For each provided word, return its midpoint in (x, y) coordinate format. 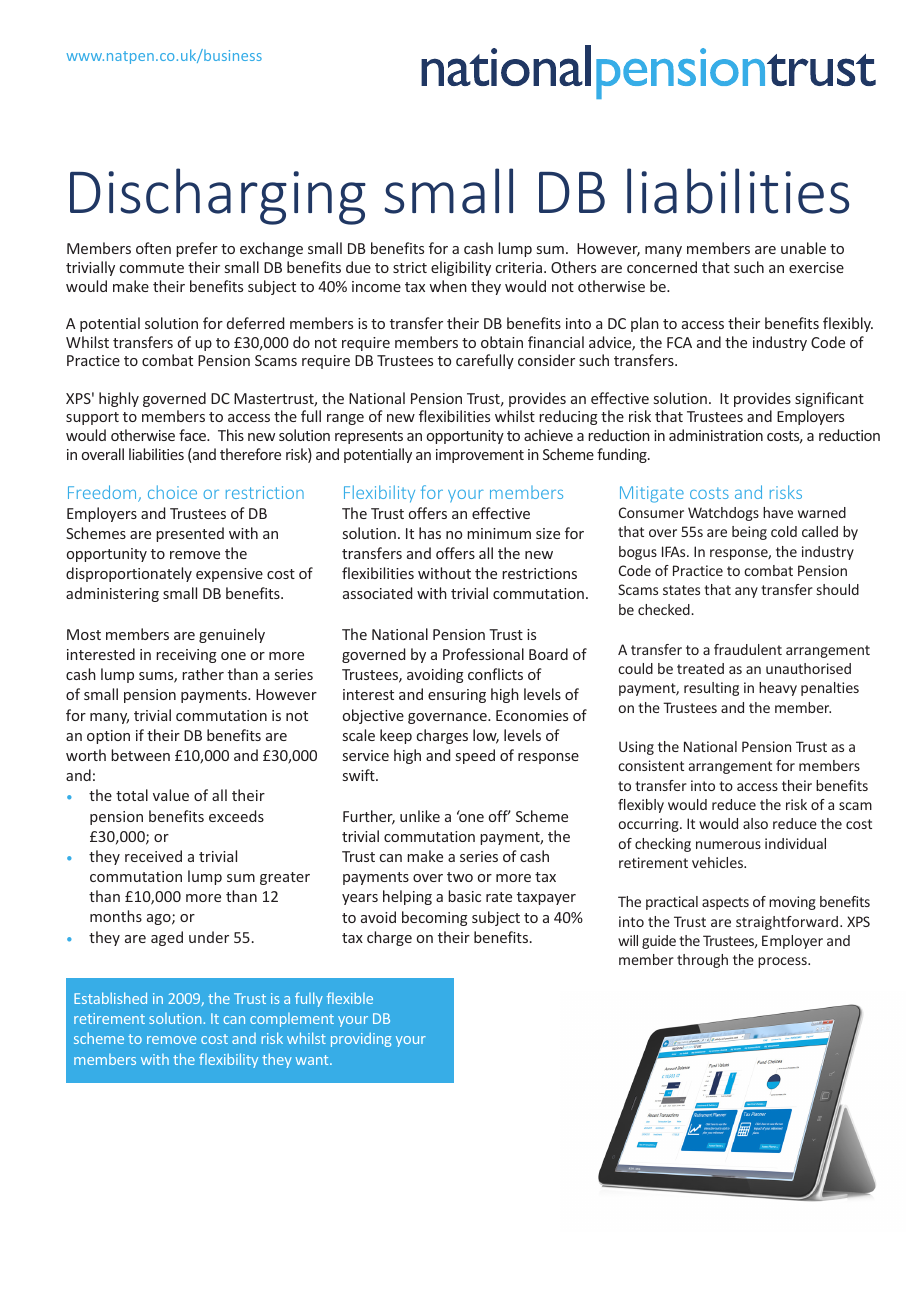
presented (190, 534)
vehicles (718, 862)
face (194, 435)
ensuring (457, 696)
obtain (502, 342)
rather (203, 674)
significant (829, 399)
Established (110, 998)
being (749, 533)
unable (803, 248)
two (460, 877)
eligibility (461, 268)
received (153, 856)
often (153, 248)
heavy (778, 689)
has (430, 533)
